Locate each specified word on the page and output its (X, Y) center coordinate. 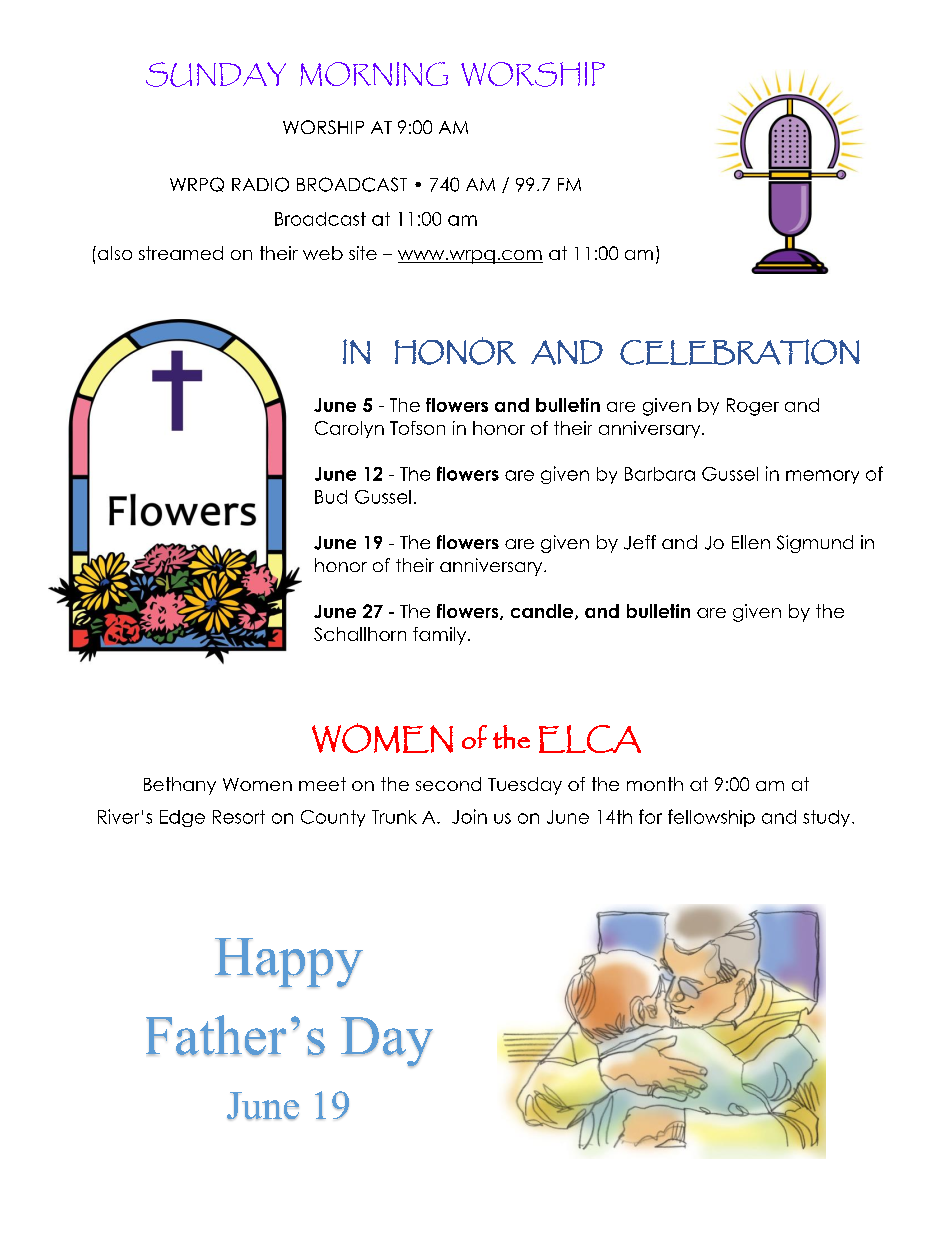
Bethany (180, 786)
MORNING (374, 74)
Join (469, 816)
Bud (331, 497)
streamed (181, 253)
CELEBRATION (740, 352)
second (448, 784)
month (655, 784)
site (363, 253)
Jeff (640, 542)
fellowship (711, 818)
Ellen (751, 542)
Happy (289, 963)
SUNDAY (216, 74)
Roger (753, 407)
